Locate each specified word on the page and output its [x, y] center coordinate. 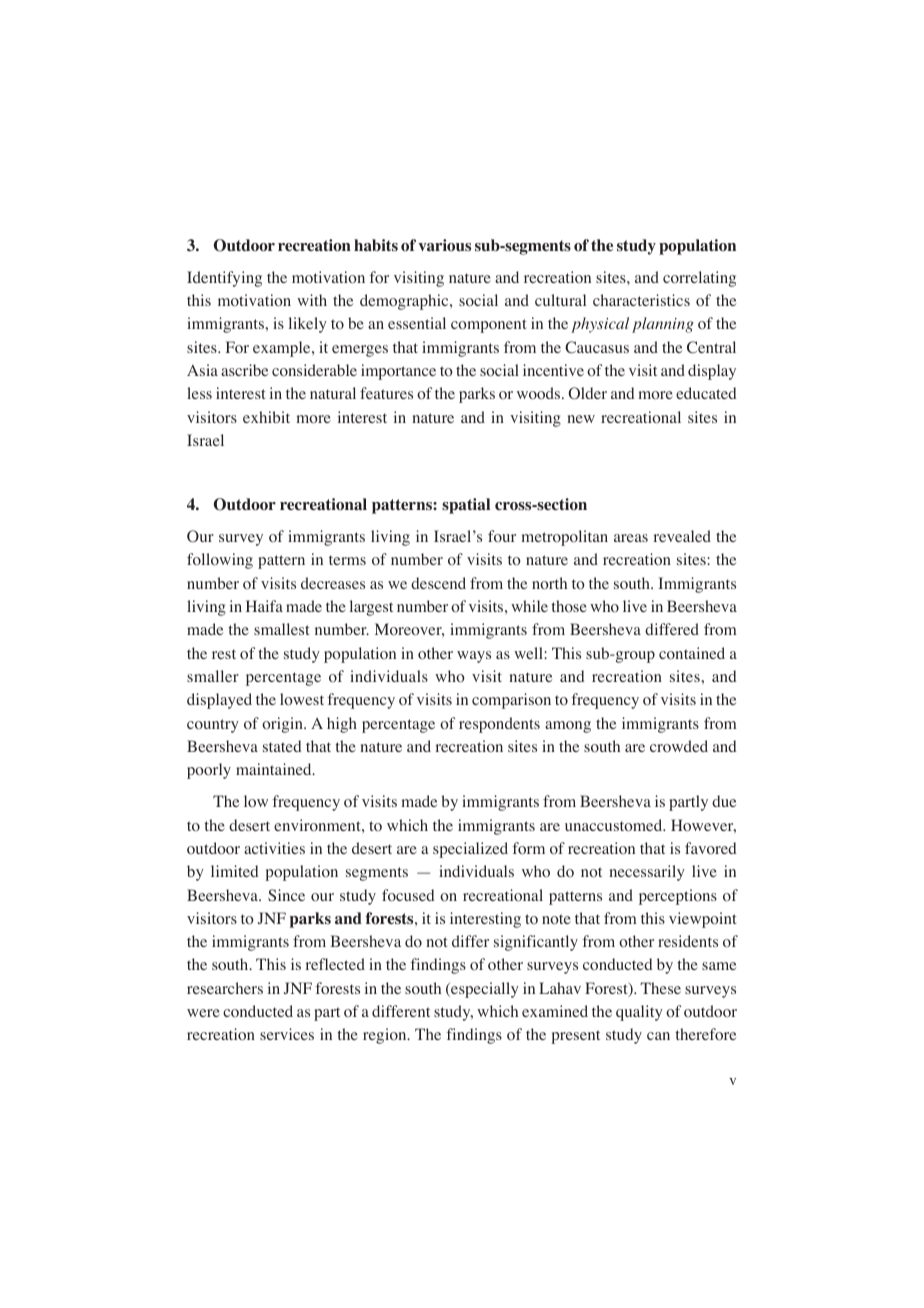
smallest [282, 629]
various [444, 245]
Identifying [224, 279]
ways [474, 657]
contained [692, 653]
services [287, 1034]
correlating [699, 279]
